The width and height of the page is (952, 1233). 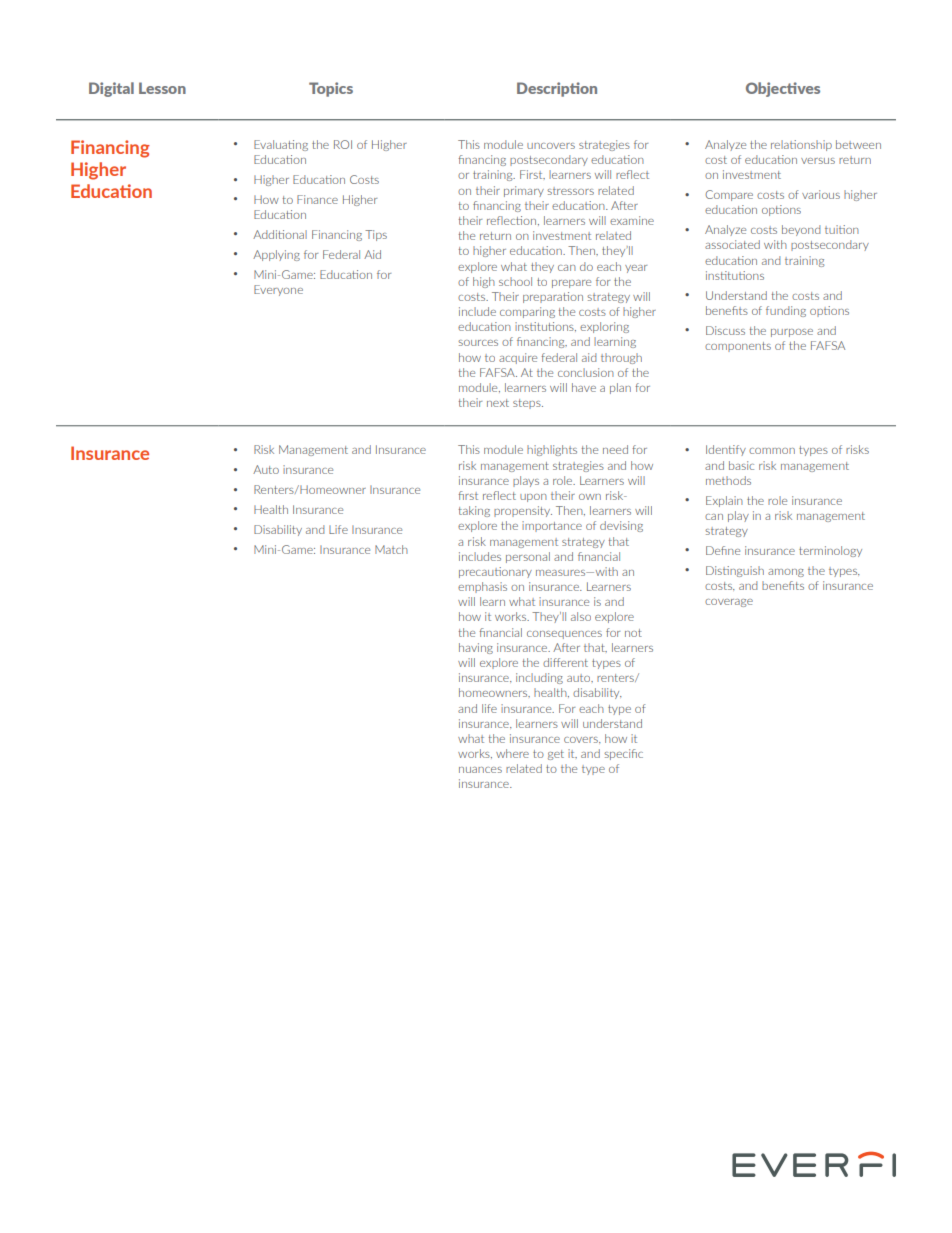 I want to click on steps, so click(x=528, y=404).
